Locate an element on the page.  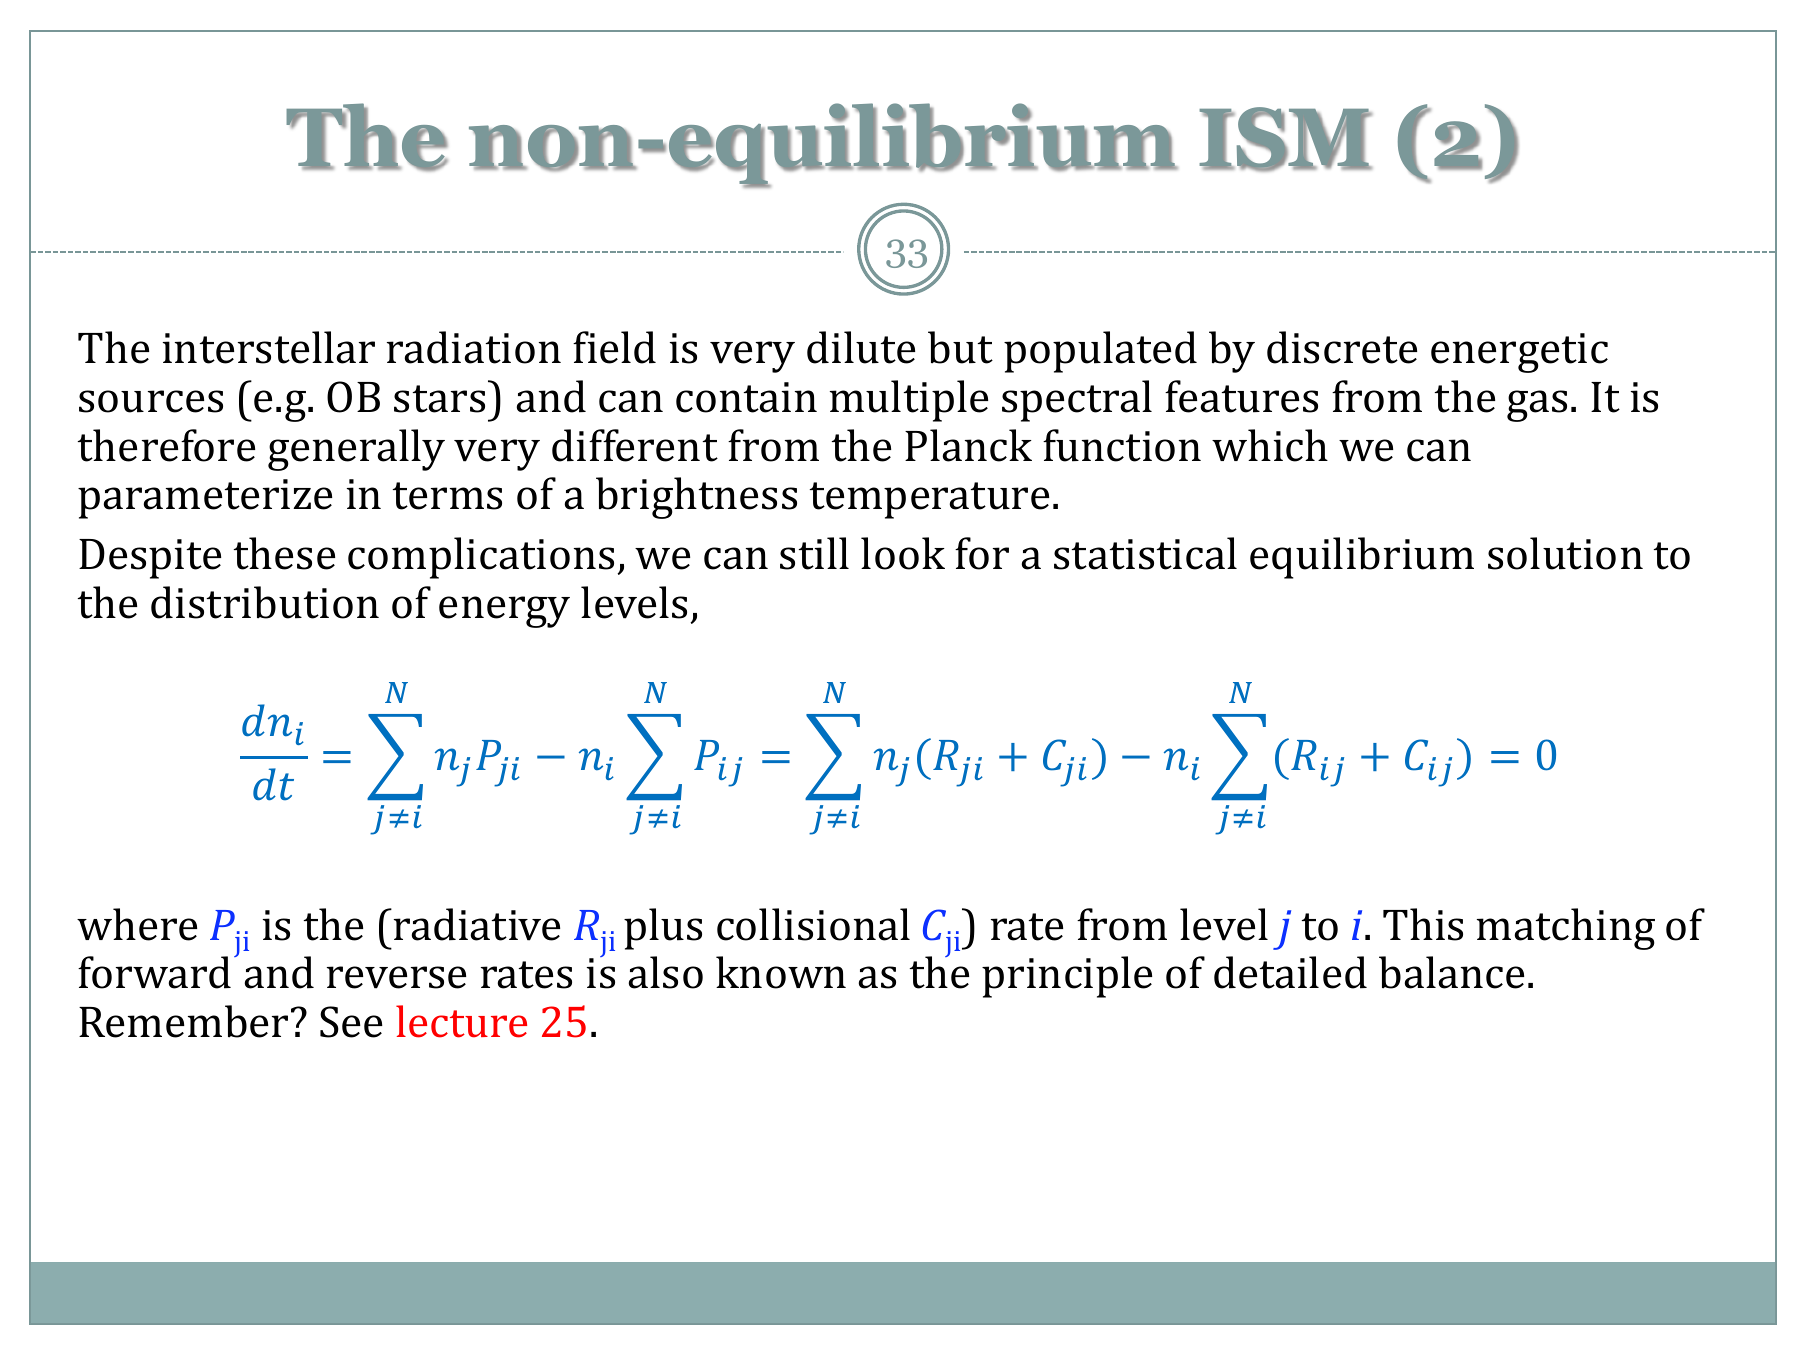
interstellar is located at coordinates (269, 347).
